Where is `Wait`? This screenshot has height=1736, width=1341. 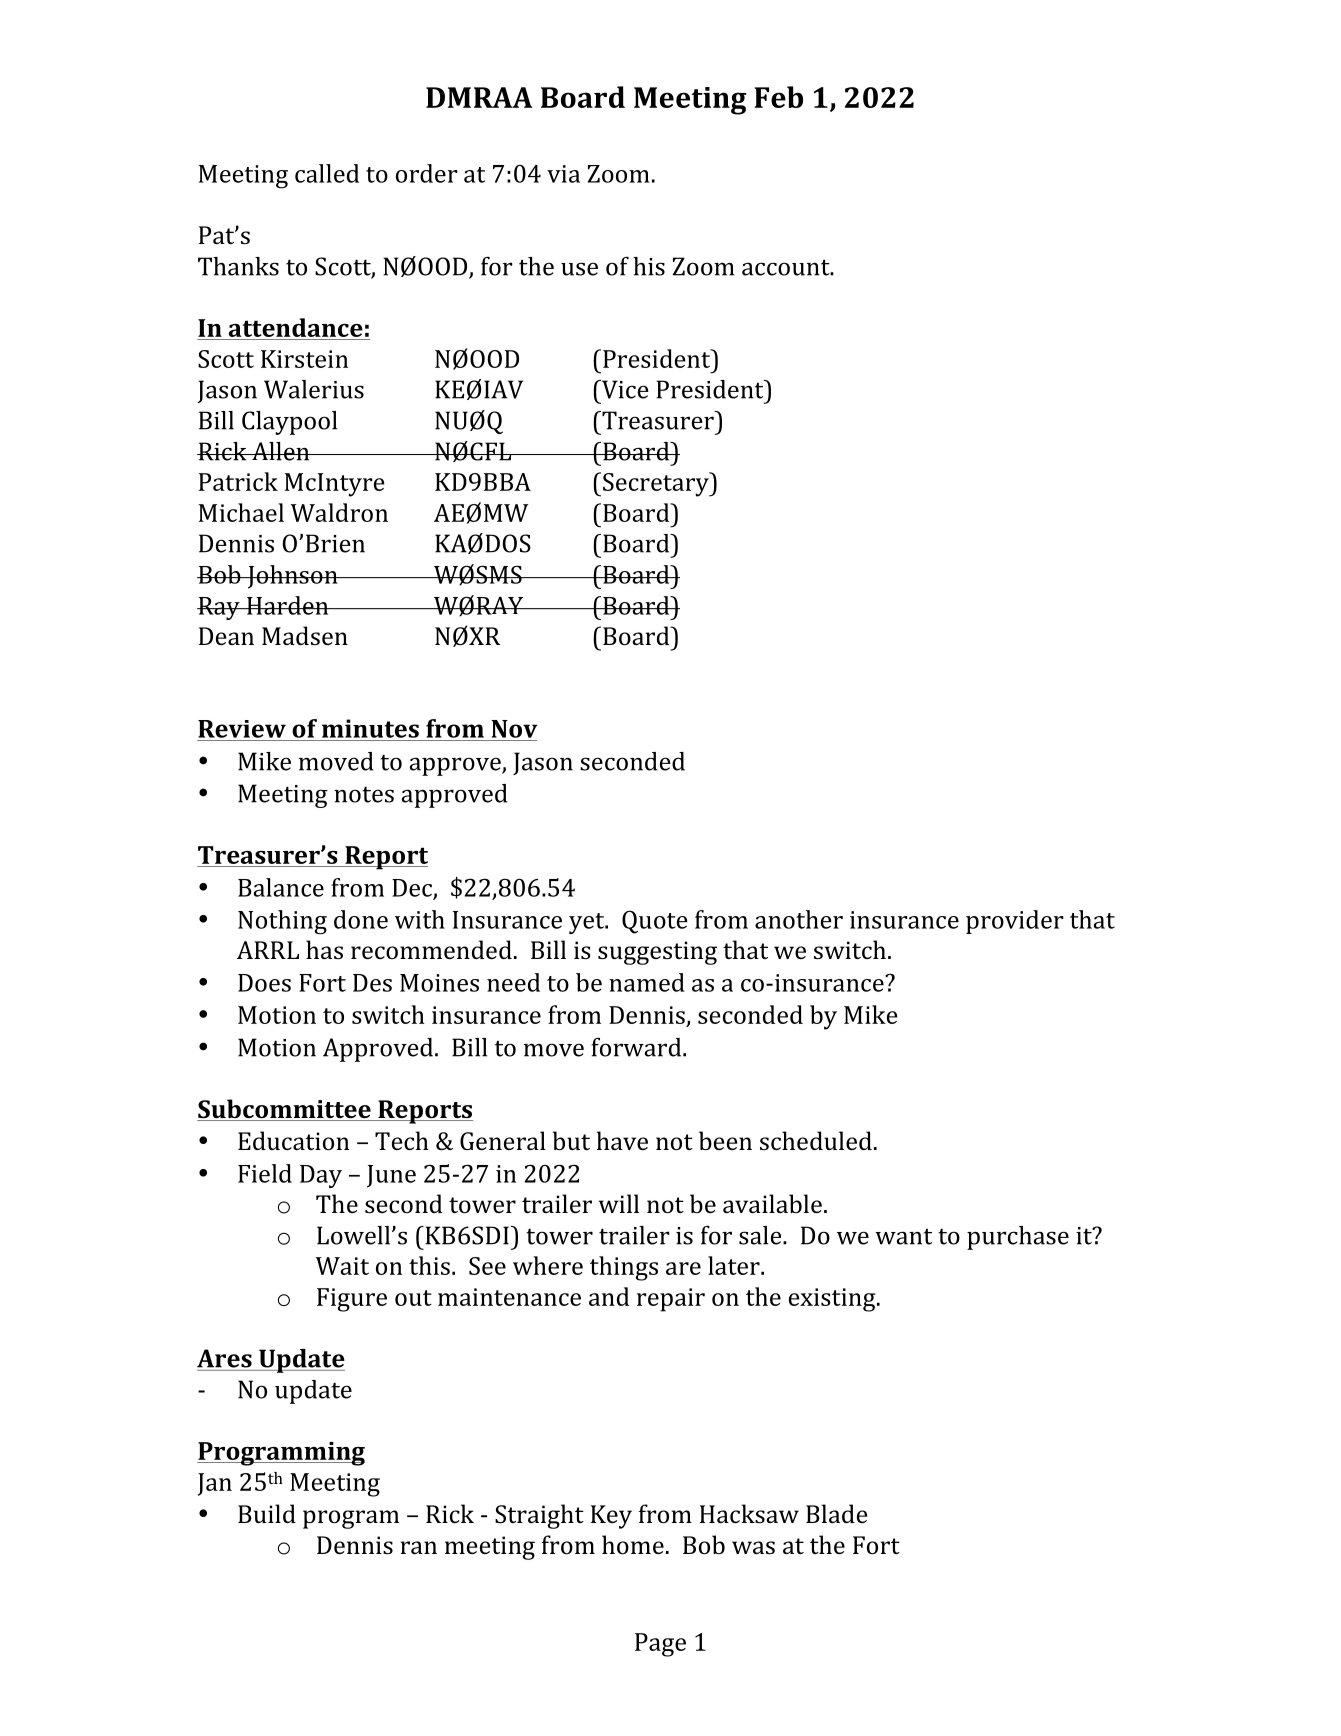
Wait is located at coordinates (342, 1266).
